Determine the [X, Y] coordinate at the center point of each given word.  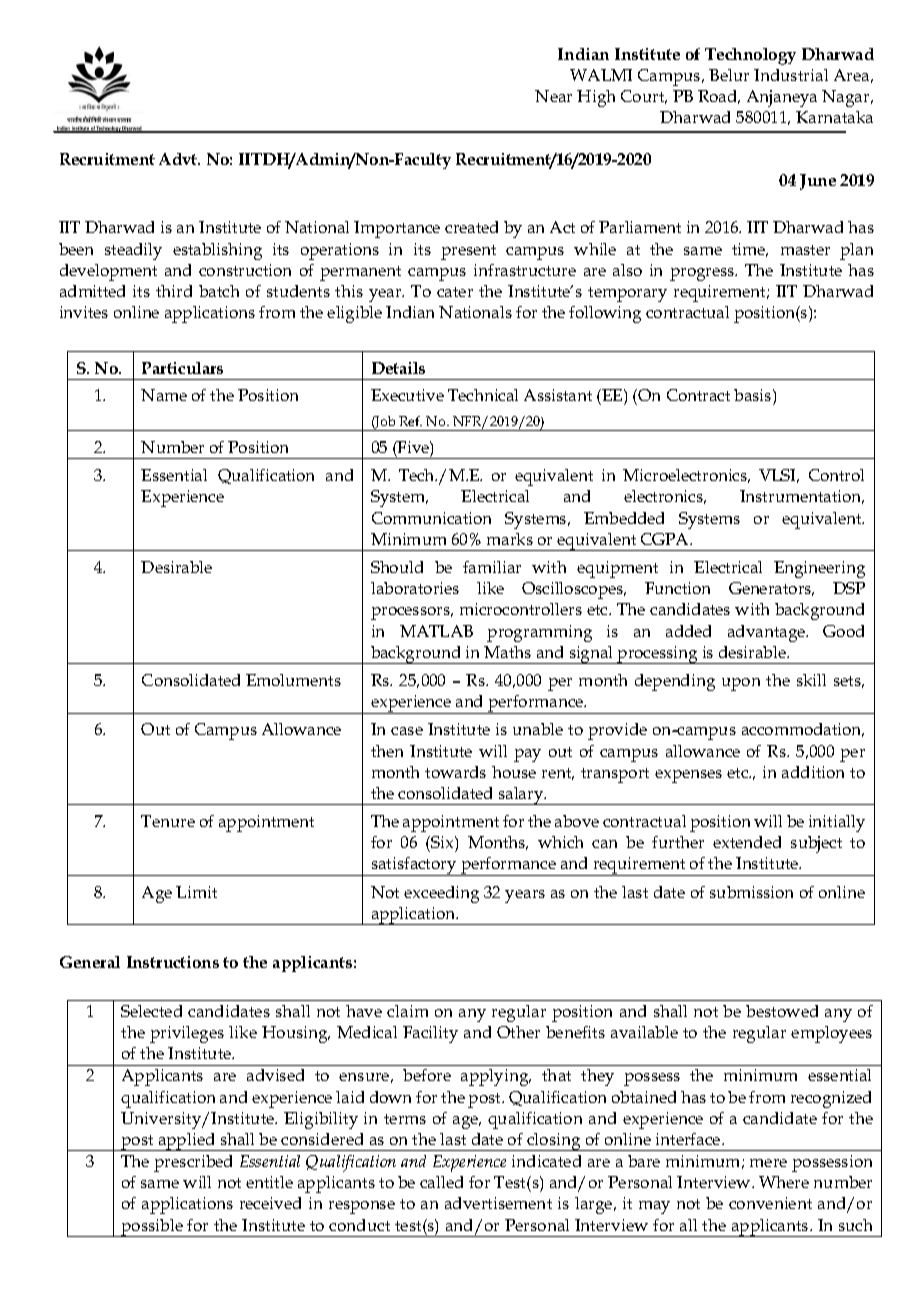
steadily [133, 251]
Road [719, 97]
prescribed [193, 1163]
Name [164, 395]
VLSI [779, 476]
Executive [407, 395]
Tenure [168, 821]
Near [553, 96]
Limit [196, 892]
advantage [767, 633]
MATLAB [436, 631]
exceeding [441, 894]
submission [751, 892]
